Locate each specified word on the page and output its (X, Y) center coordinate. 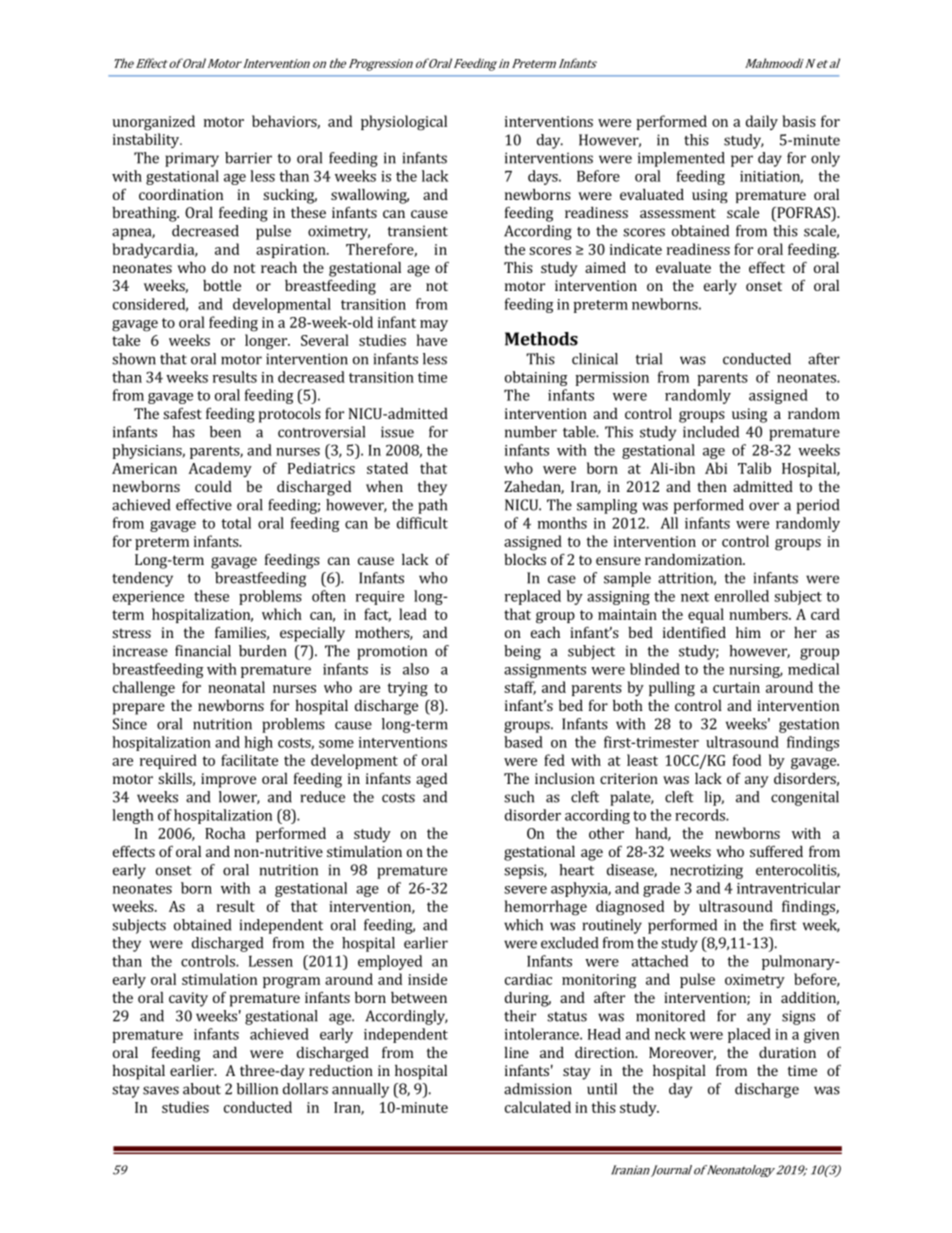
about (202, 1089)
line (517, 1052)
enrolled (742, 596)
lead (413, 614)
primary (192, 159)
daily (762, 122)
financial (203, 651)
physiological (404, 123)
